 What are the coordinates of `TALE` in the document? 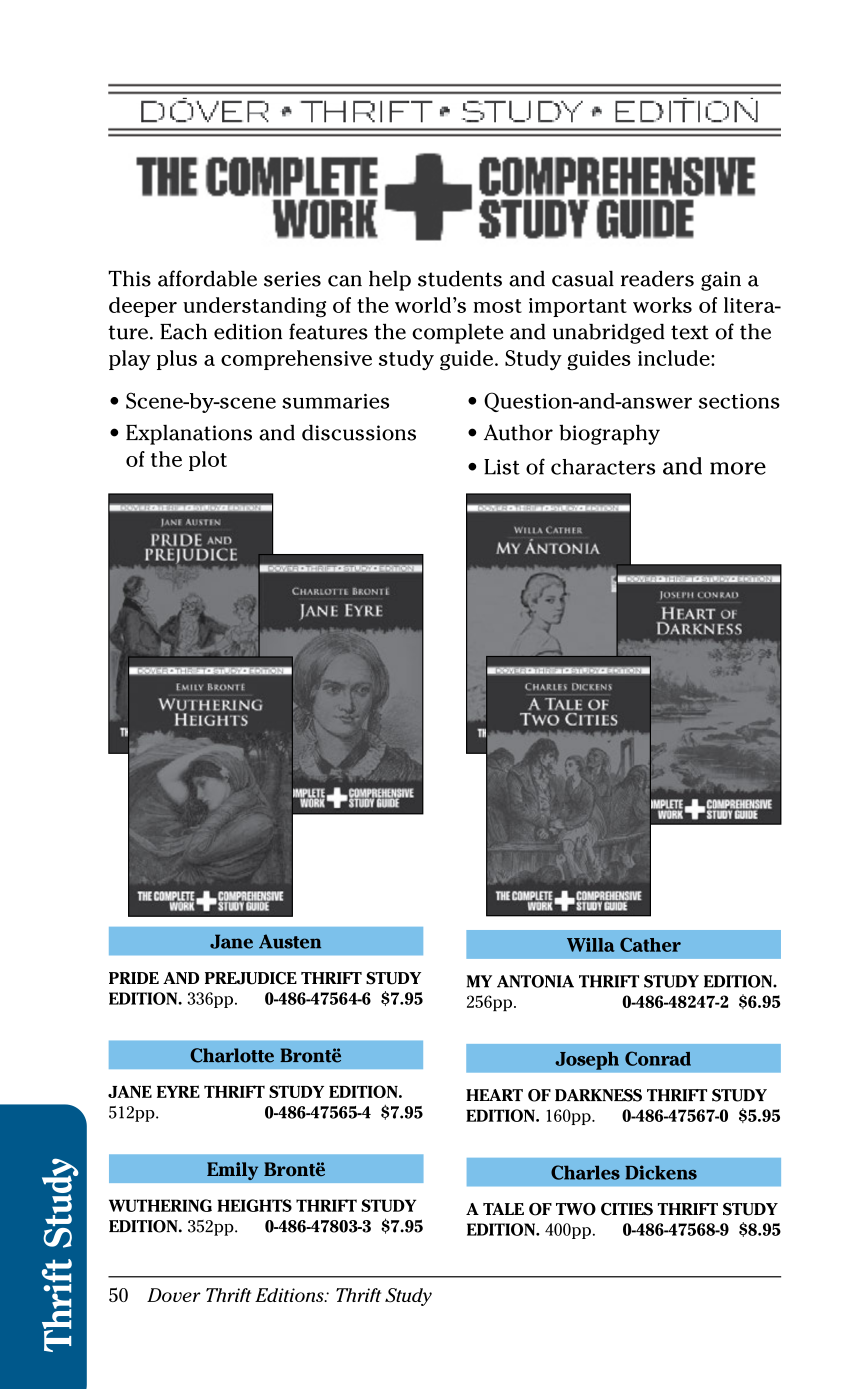 It's located at (503, 1209).
